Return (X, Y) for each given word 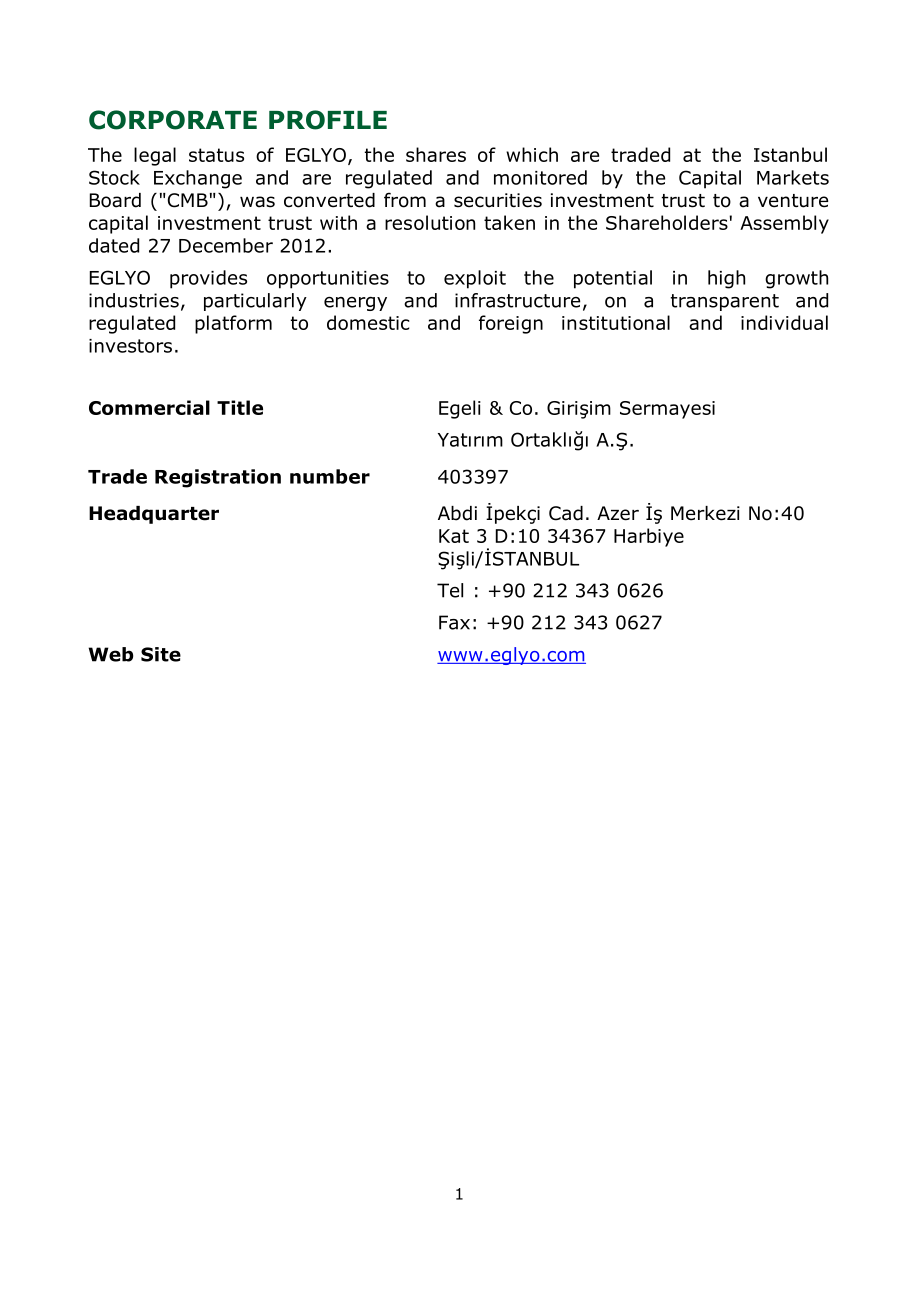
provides (208, 279)
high (726, 279)
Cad (566, 513)
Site (161, 654)
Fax (454, 622)
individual (784, 322)
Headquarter (154, 515)
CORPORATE (173, 120)
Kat (454, 536)
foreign (511, 324)
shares (436, 154)
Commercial (149, 407)
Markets (793, 177)
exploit (475, 279)
